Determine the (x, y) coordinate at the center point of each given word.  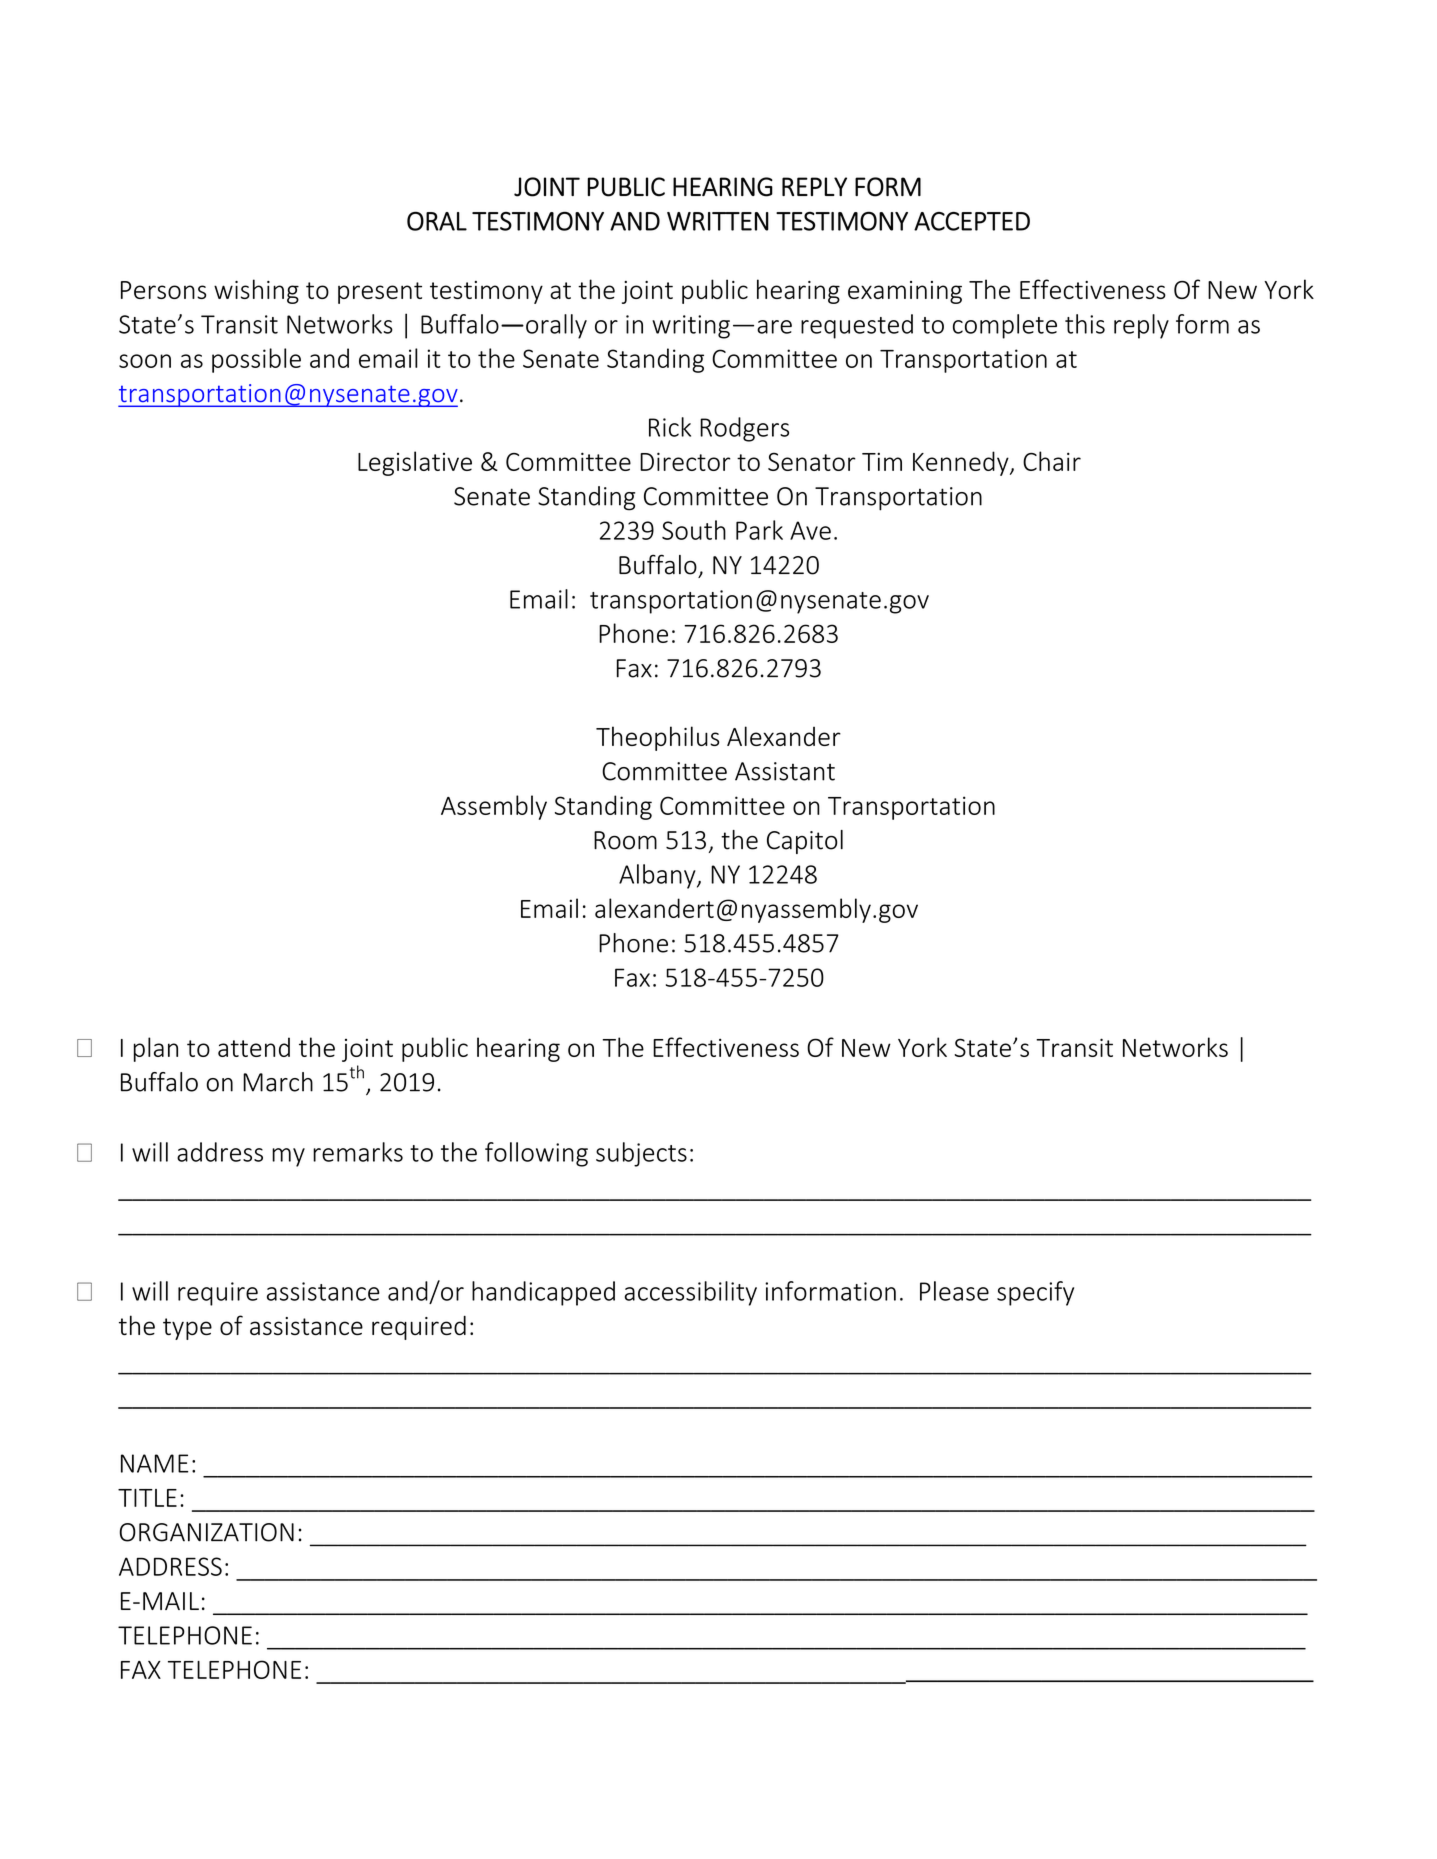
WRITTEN (718, 221)
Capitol (805, 842)
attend (254, 1047)
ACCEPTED (972, 221)
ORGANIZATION (207, 1532)
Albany (658, 876)
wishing (256, 291)
